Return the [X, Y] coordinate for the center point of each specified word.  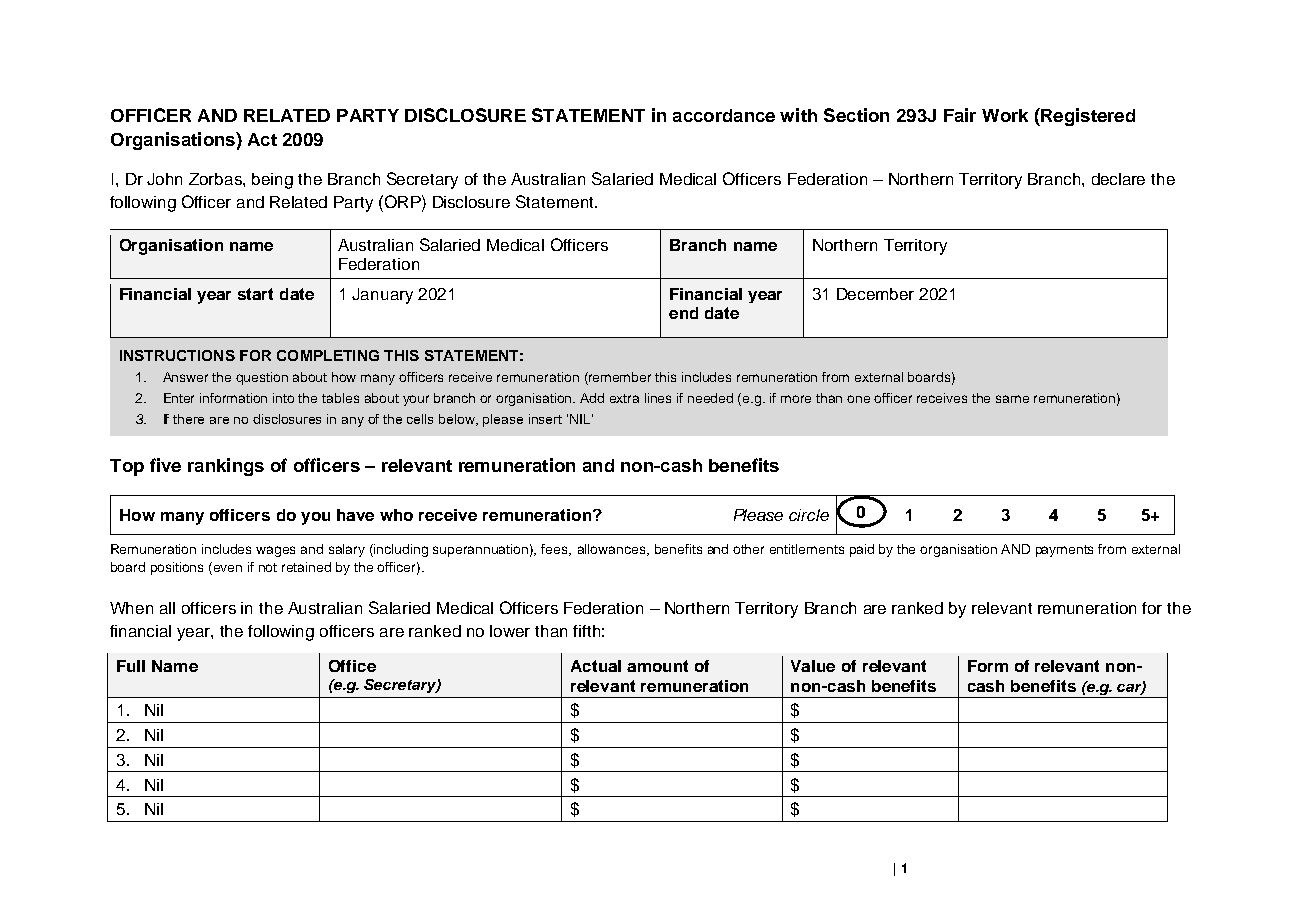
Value [813, 666]
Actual [596, 666]
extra [624, 398]
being [272, 181]
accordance [724, 115]
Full [131, 666]
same [1012, 399]
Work [1005, 115]
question [262, 378]
